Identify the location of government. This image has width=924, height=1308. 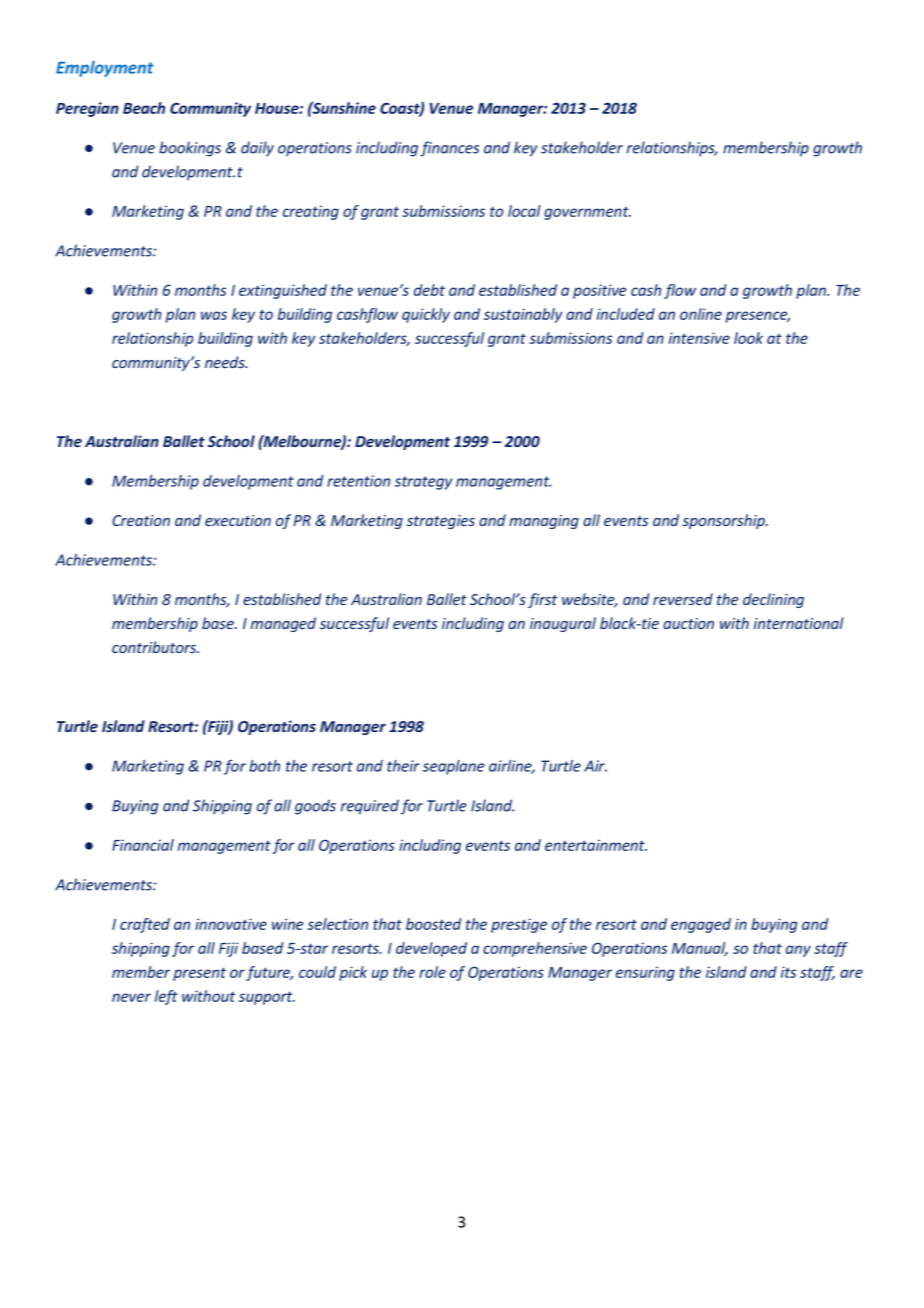
(587, 213).
